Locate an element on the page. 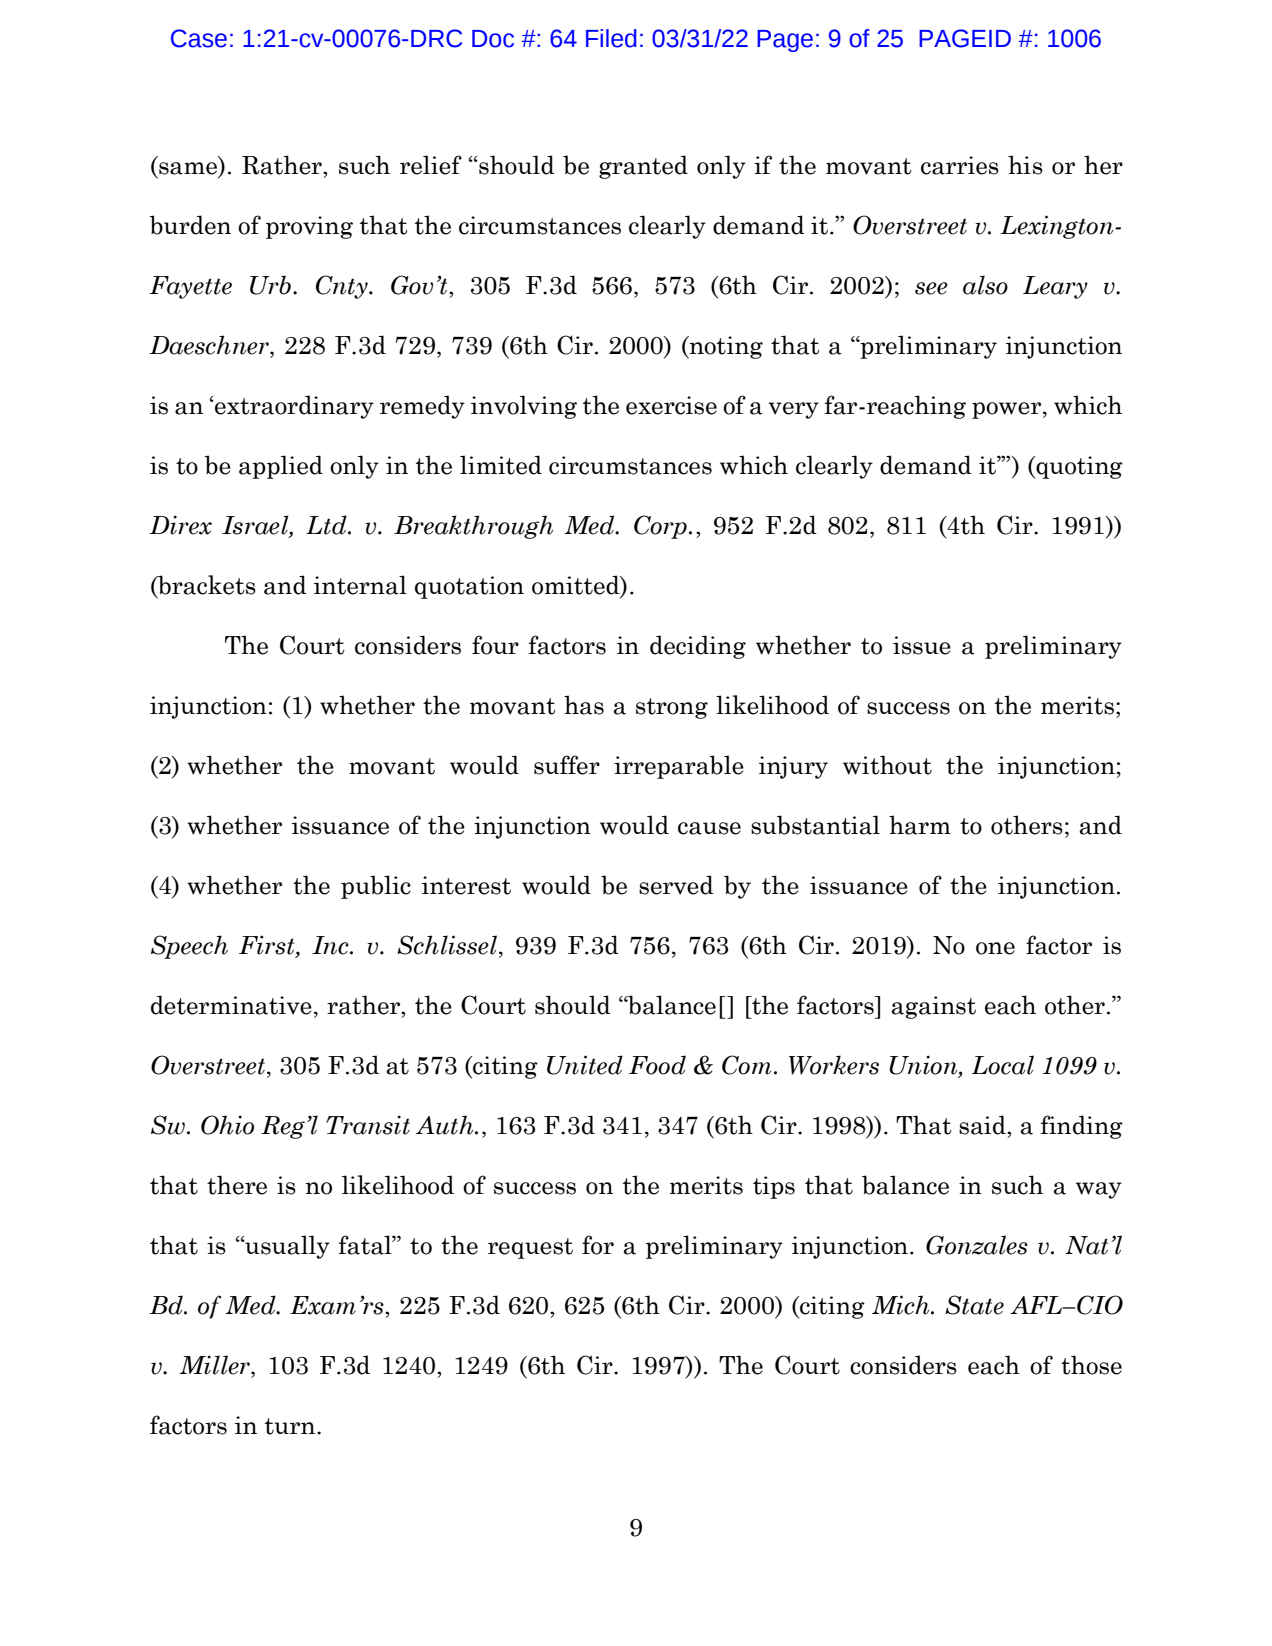 This page has width=1272, height=1646. First is located at coordinates (268, 946).
